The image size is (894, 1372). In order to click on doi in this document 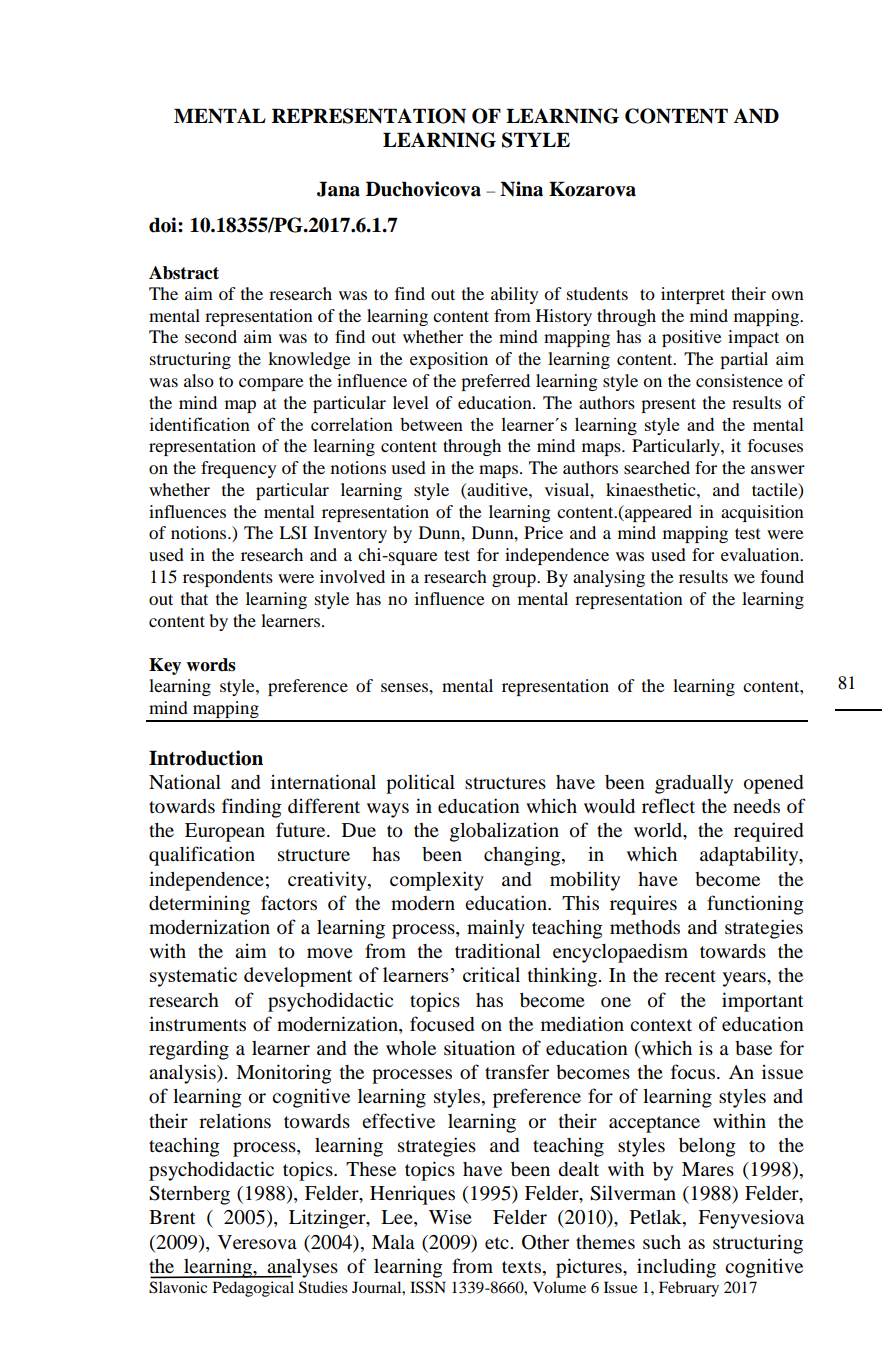, I will do `click(164, 225)`.
